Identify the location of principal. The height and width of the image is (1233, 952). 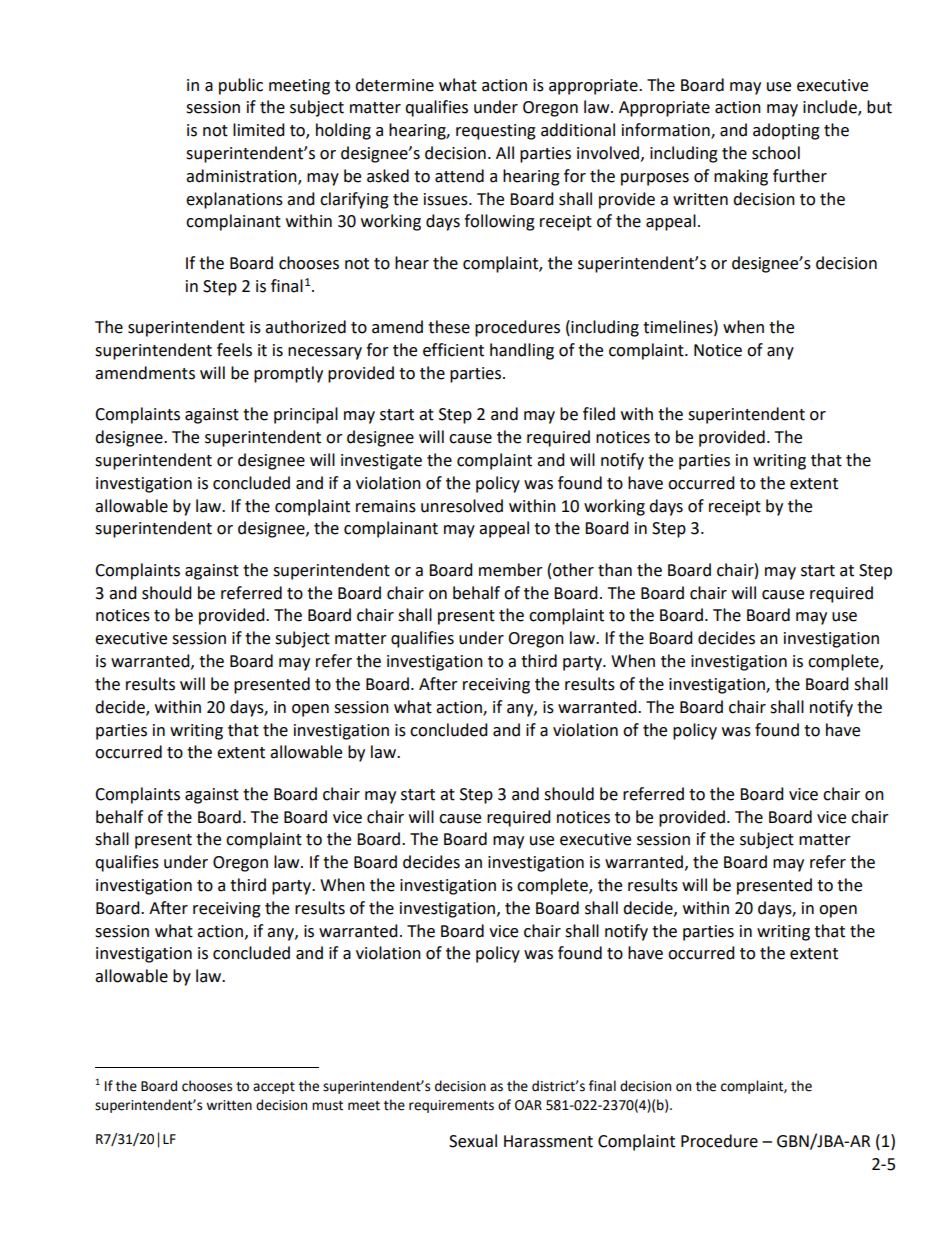
(306, 415).
